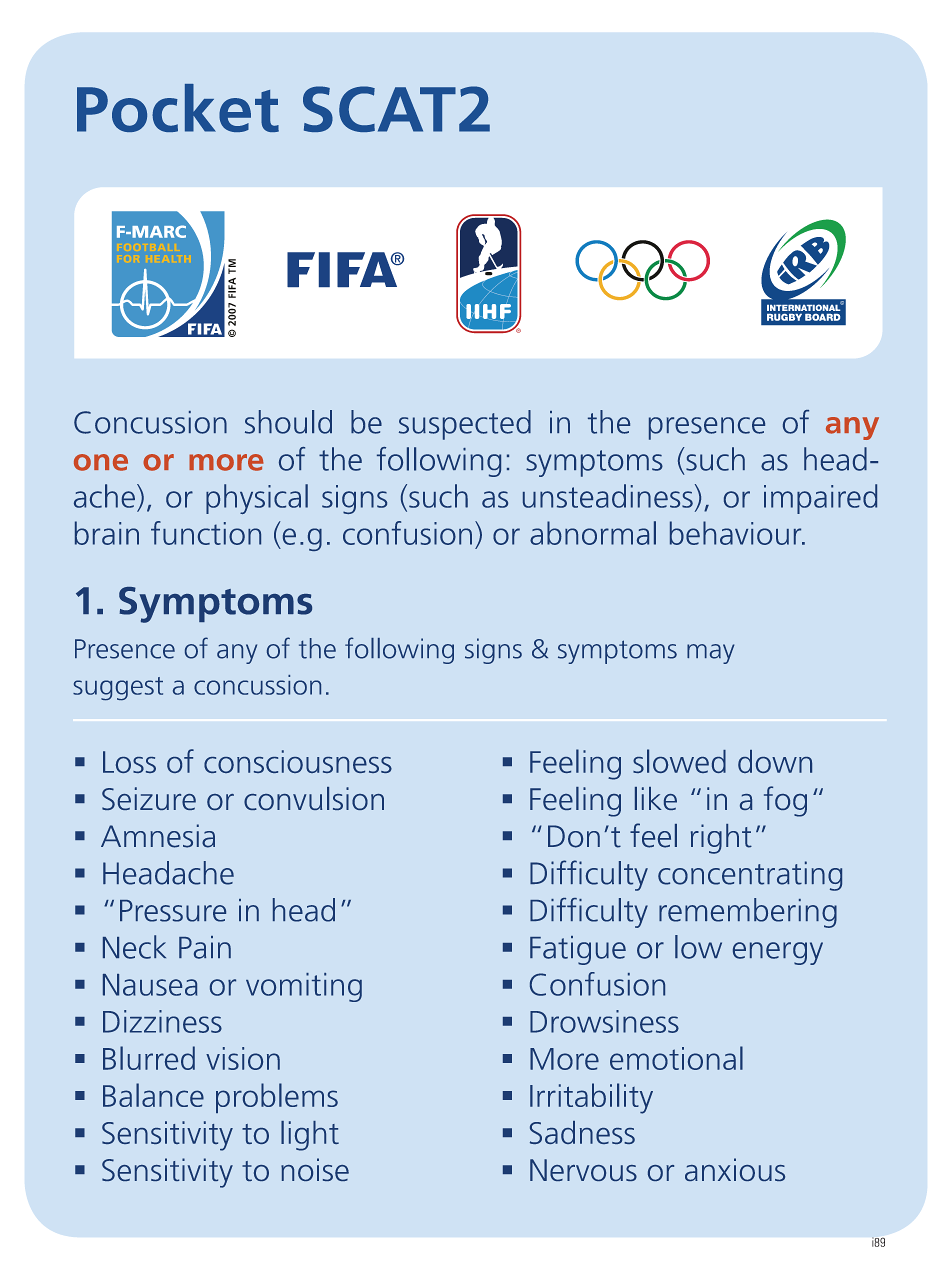 The width and height of the screenshot is (952, 1270). I want to click on anxious, so click(735, 1169).
